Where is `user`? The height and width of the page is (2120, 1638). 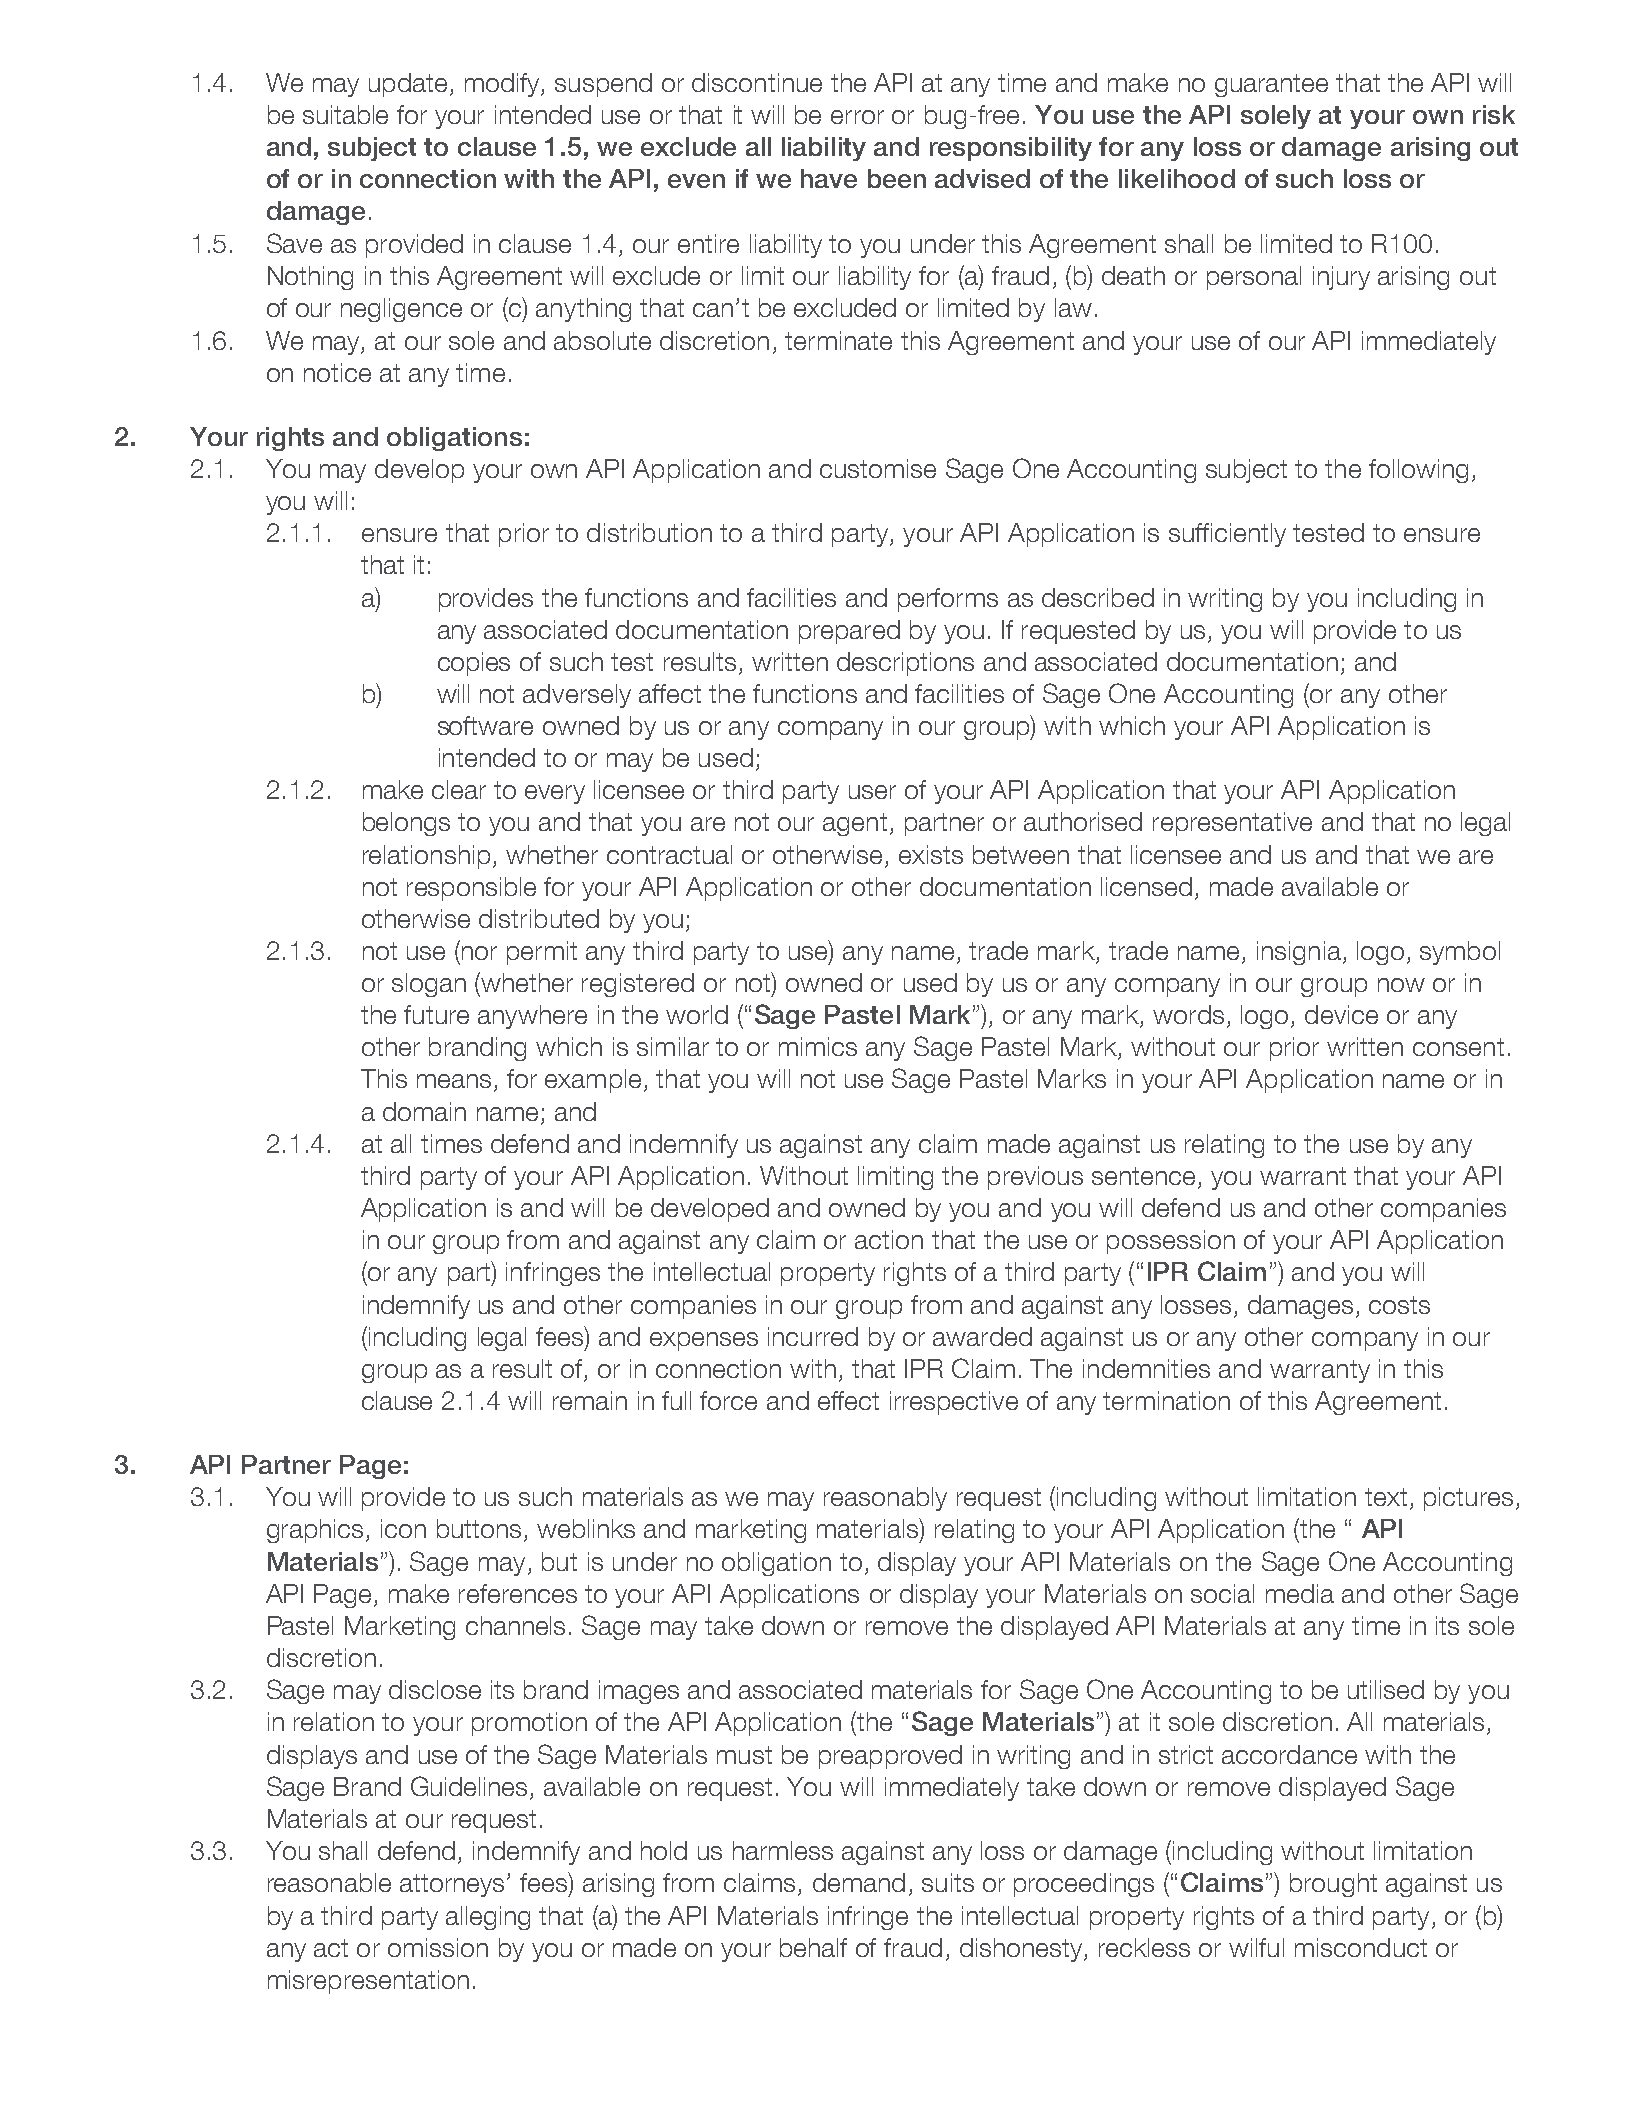
user is located at coordinates (872, 792).
